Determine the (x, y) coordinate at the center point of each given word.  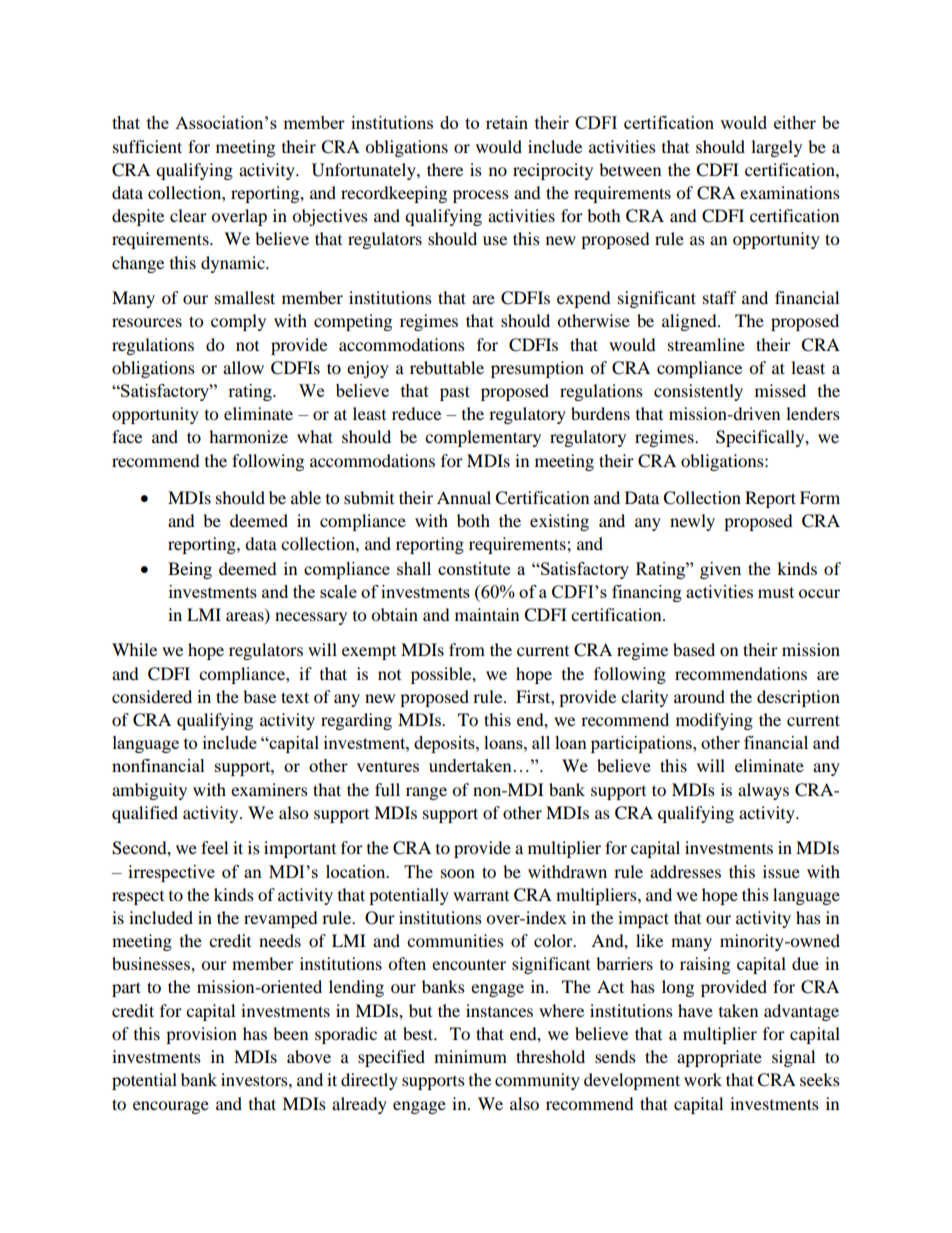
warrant (481, 896)
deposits (445, 744)
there (445, 169)
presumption (537, 369)
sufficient (147, 146)
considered (152, 696)
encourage (171, 1107)
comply (238, 322)
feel (214, 847)
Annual (464, 497)
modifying (714, 721)
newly (692, 522)
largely (776, 148)
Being (190, 570)
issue (781, 871)
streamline (706, 344)
